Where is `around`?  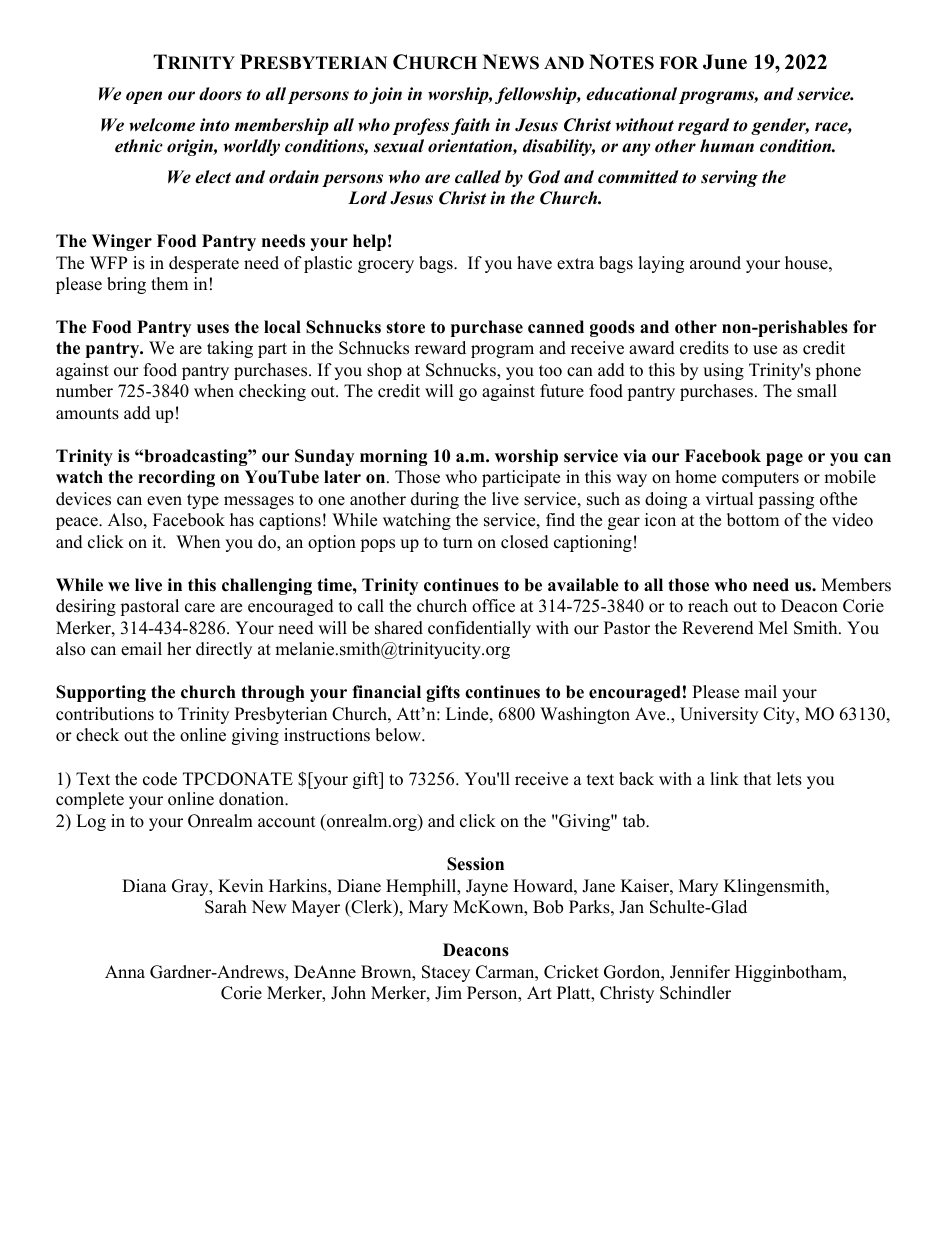 around is located at coordinates (715, 263).
